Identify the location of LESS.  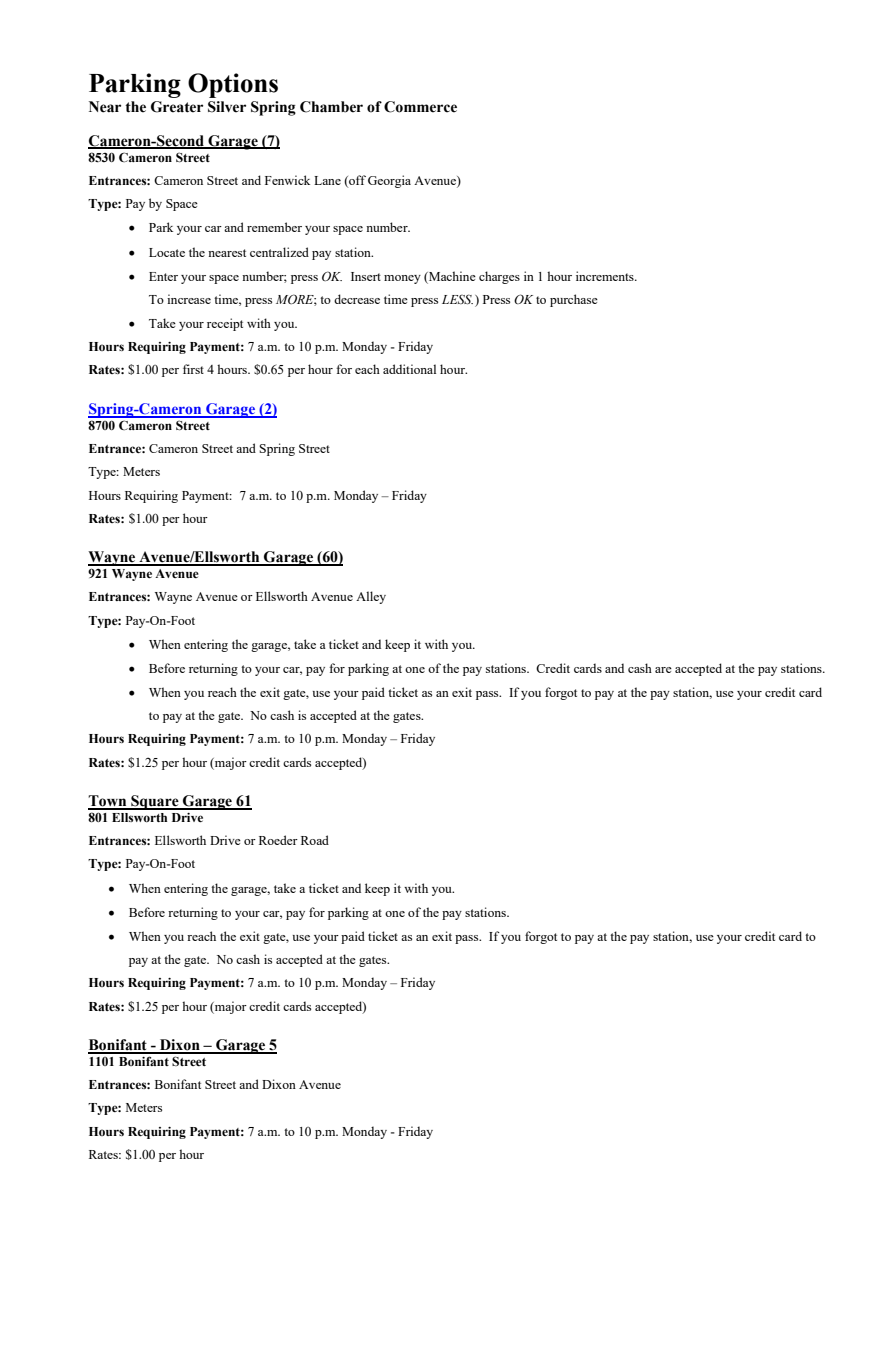
(457, 299).
